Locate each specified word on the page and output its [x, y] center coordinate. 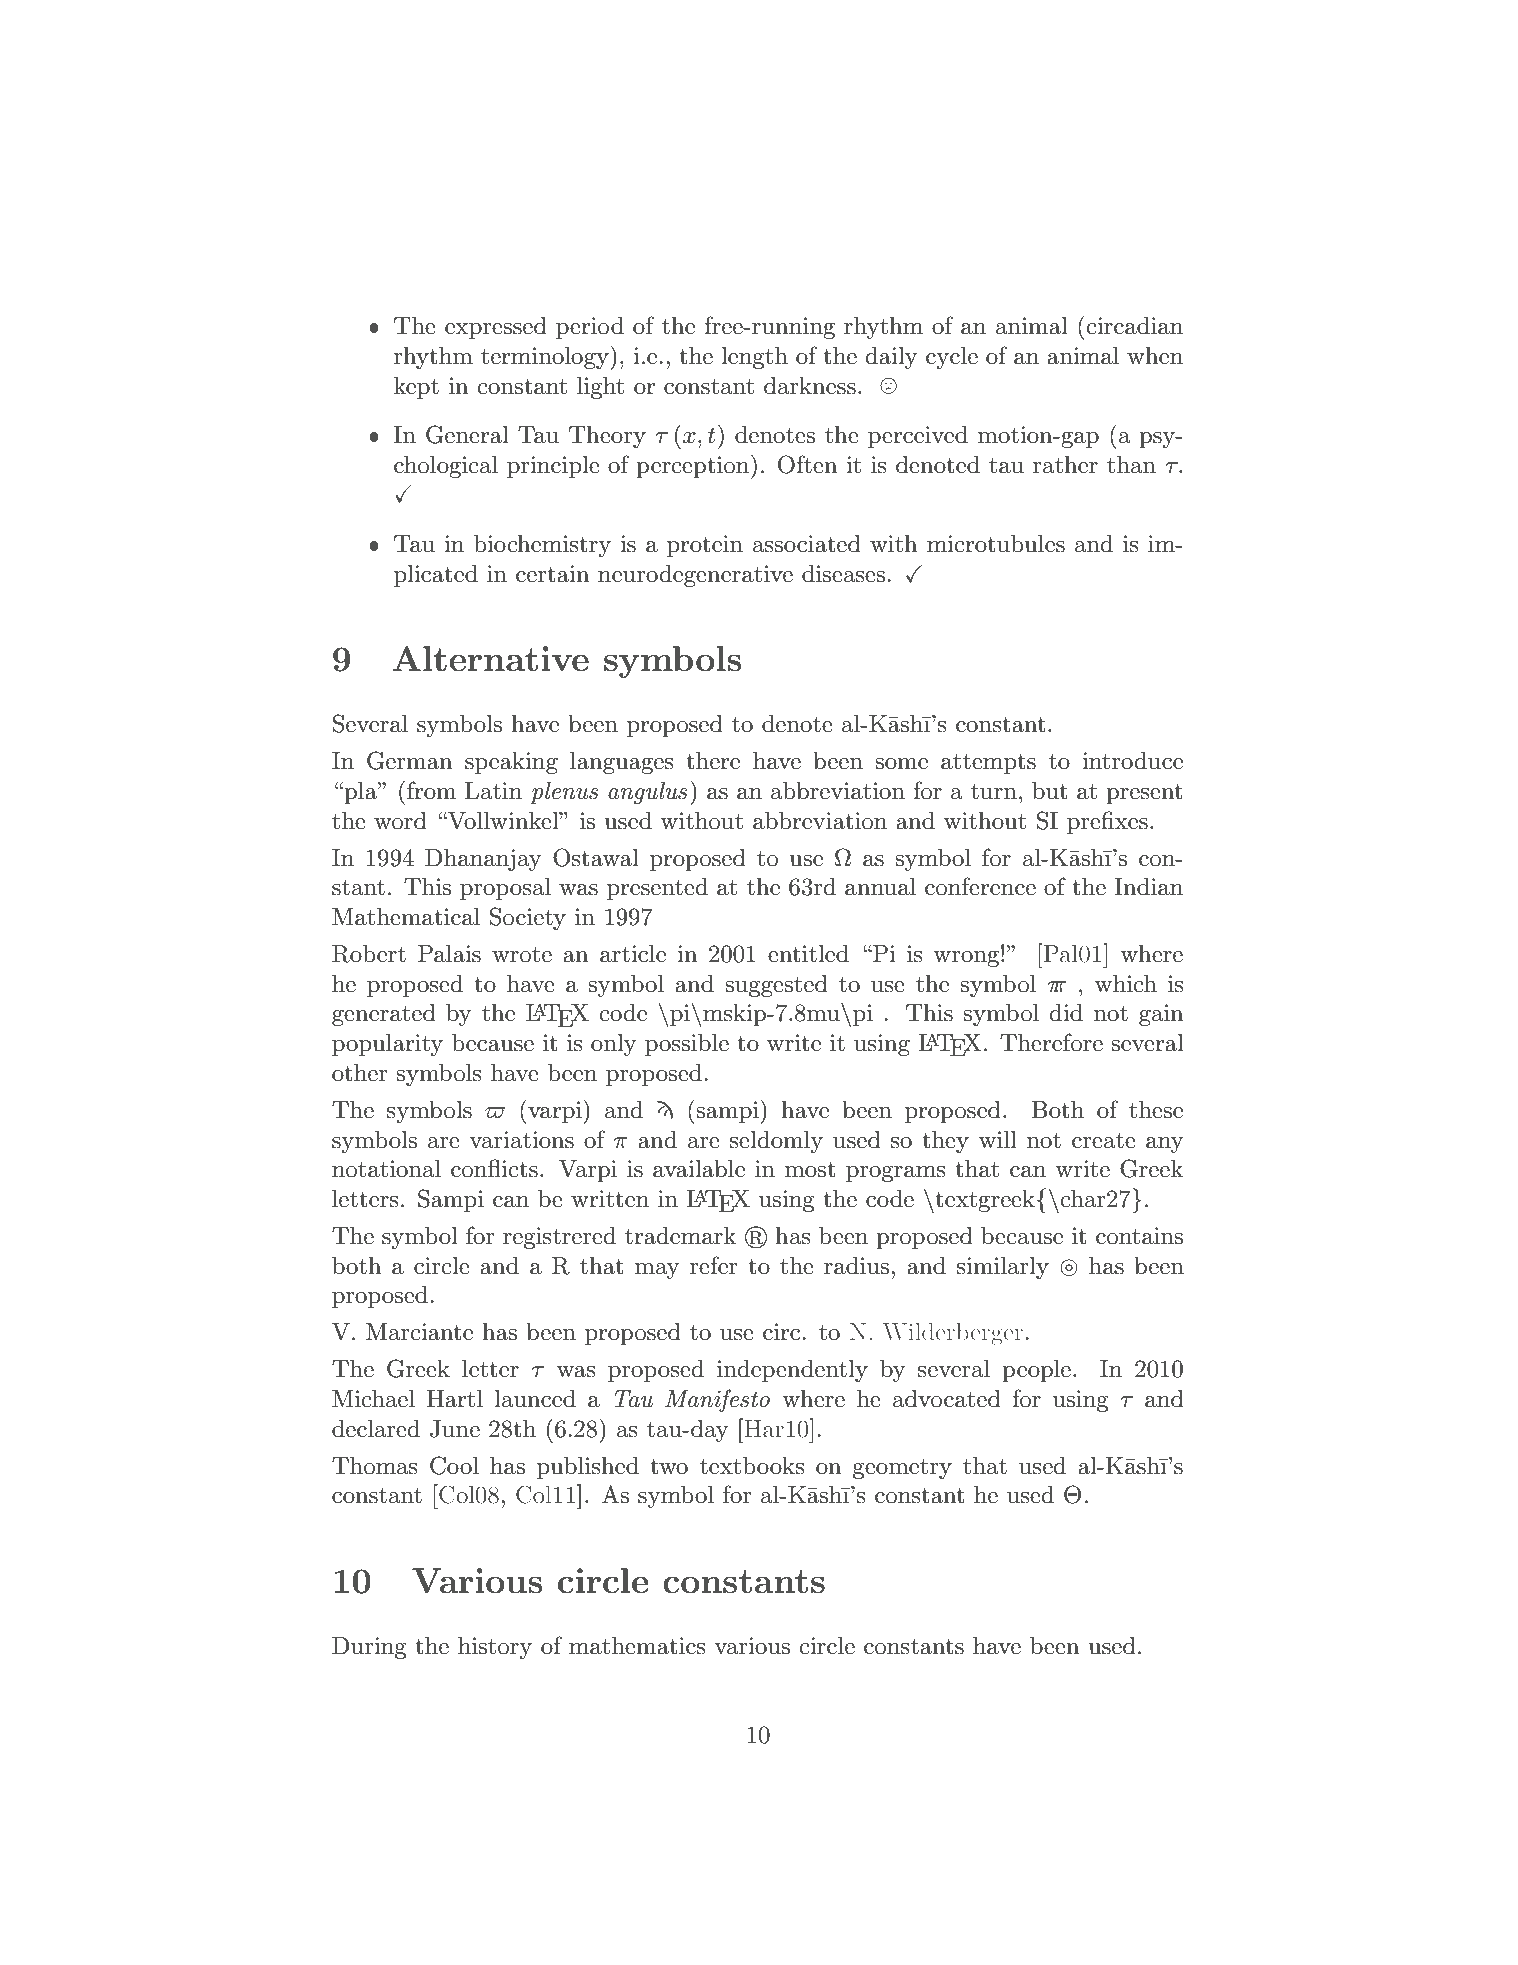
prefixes [1107, 822]
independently [792, 1371]
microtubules [996, 544]
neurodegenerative [695, 576]
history [495, 1648]
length [754, 358]
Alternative [491, 659]
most [810, 1170]
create [1104, 1141]
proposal [505, 889]
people [1036, 1371]
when [1155, 356]
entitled [808, 954]
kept [416, 388]
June [455, 1429]
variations [522, 1140]
